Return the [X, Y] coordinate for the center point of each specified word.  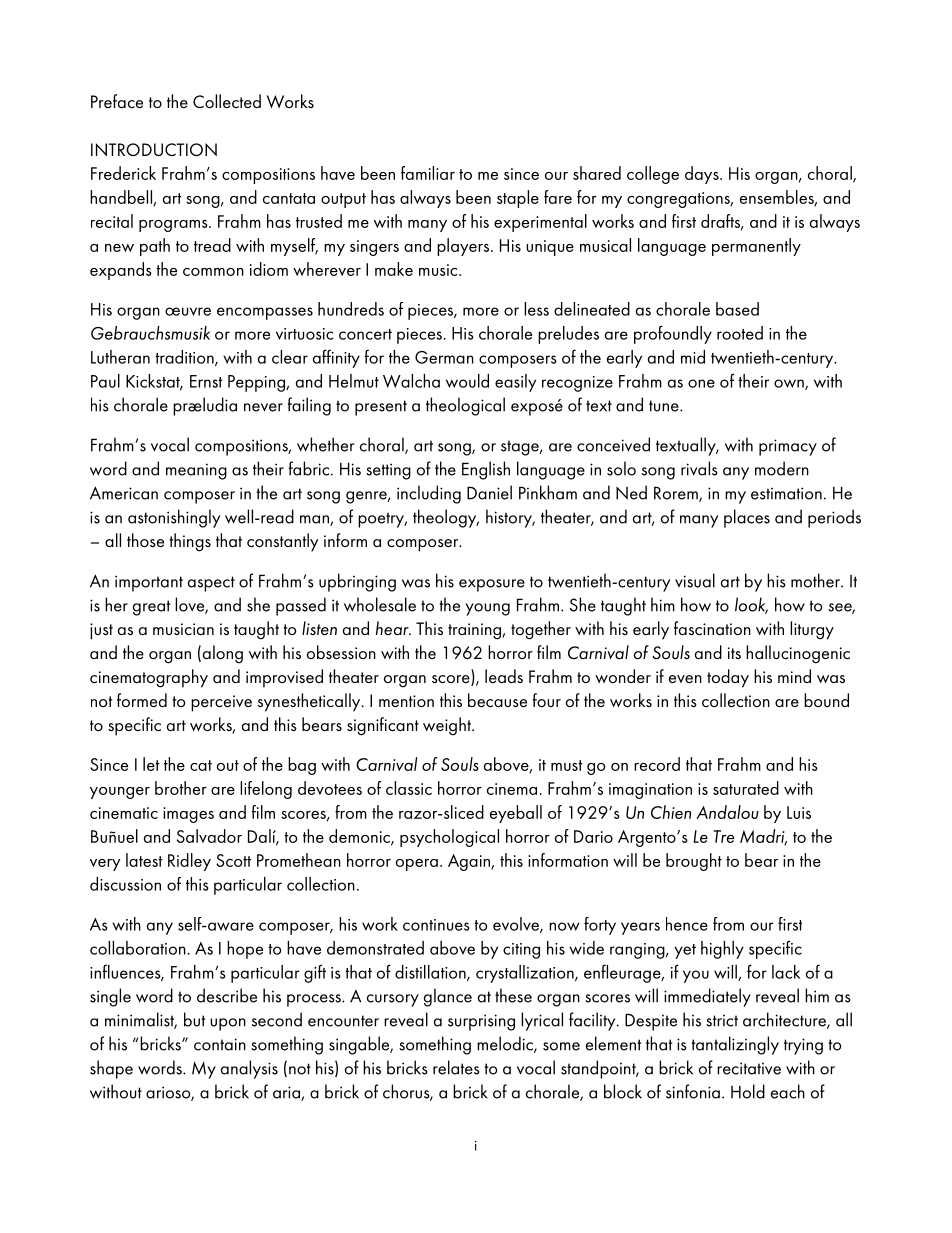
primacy [788, 447]
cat [201, 765]
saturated [746, 788]
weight [448, 726]
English [486, 470]
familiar [428, 173]
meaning [196, 471]
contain [220, 1044]
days [703, 175]
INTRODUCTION [154, 149]
